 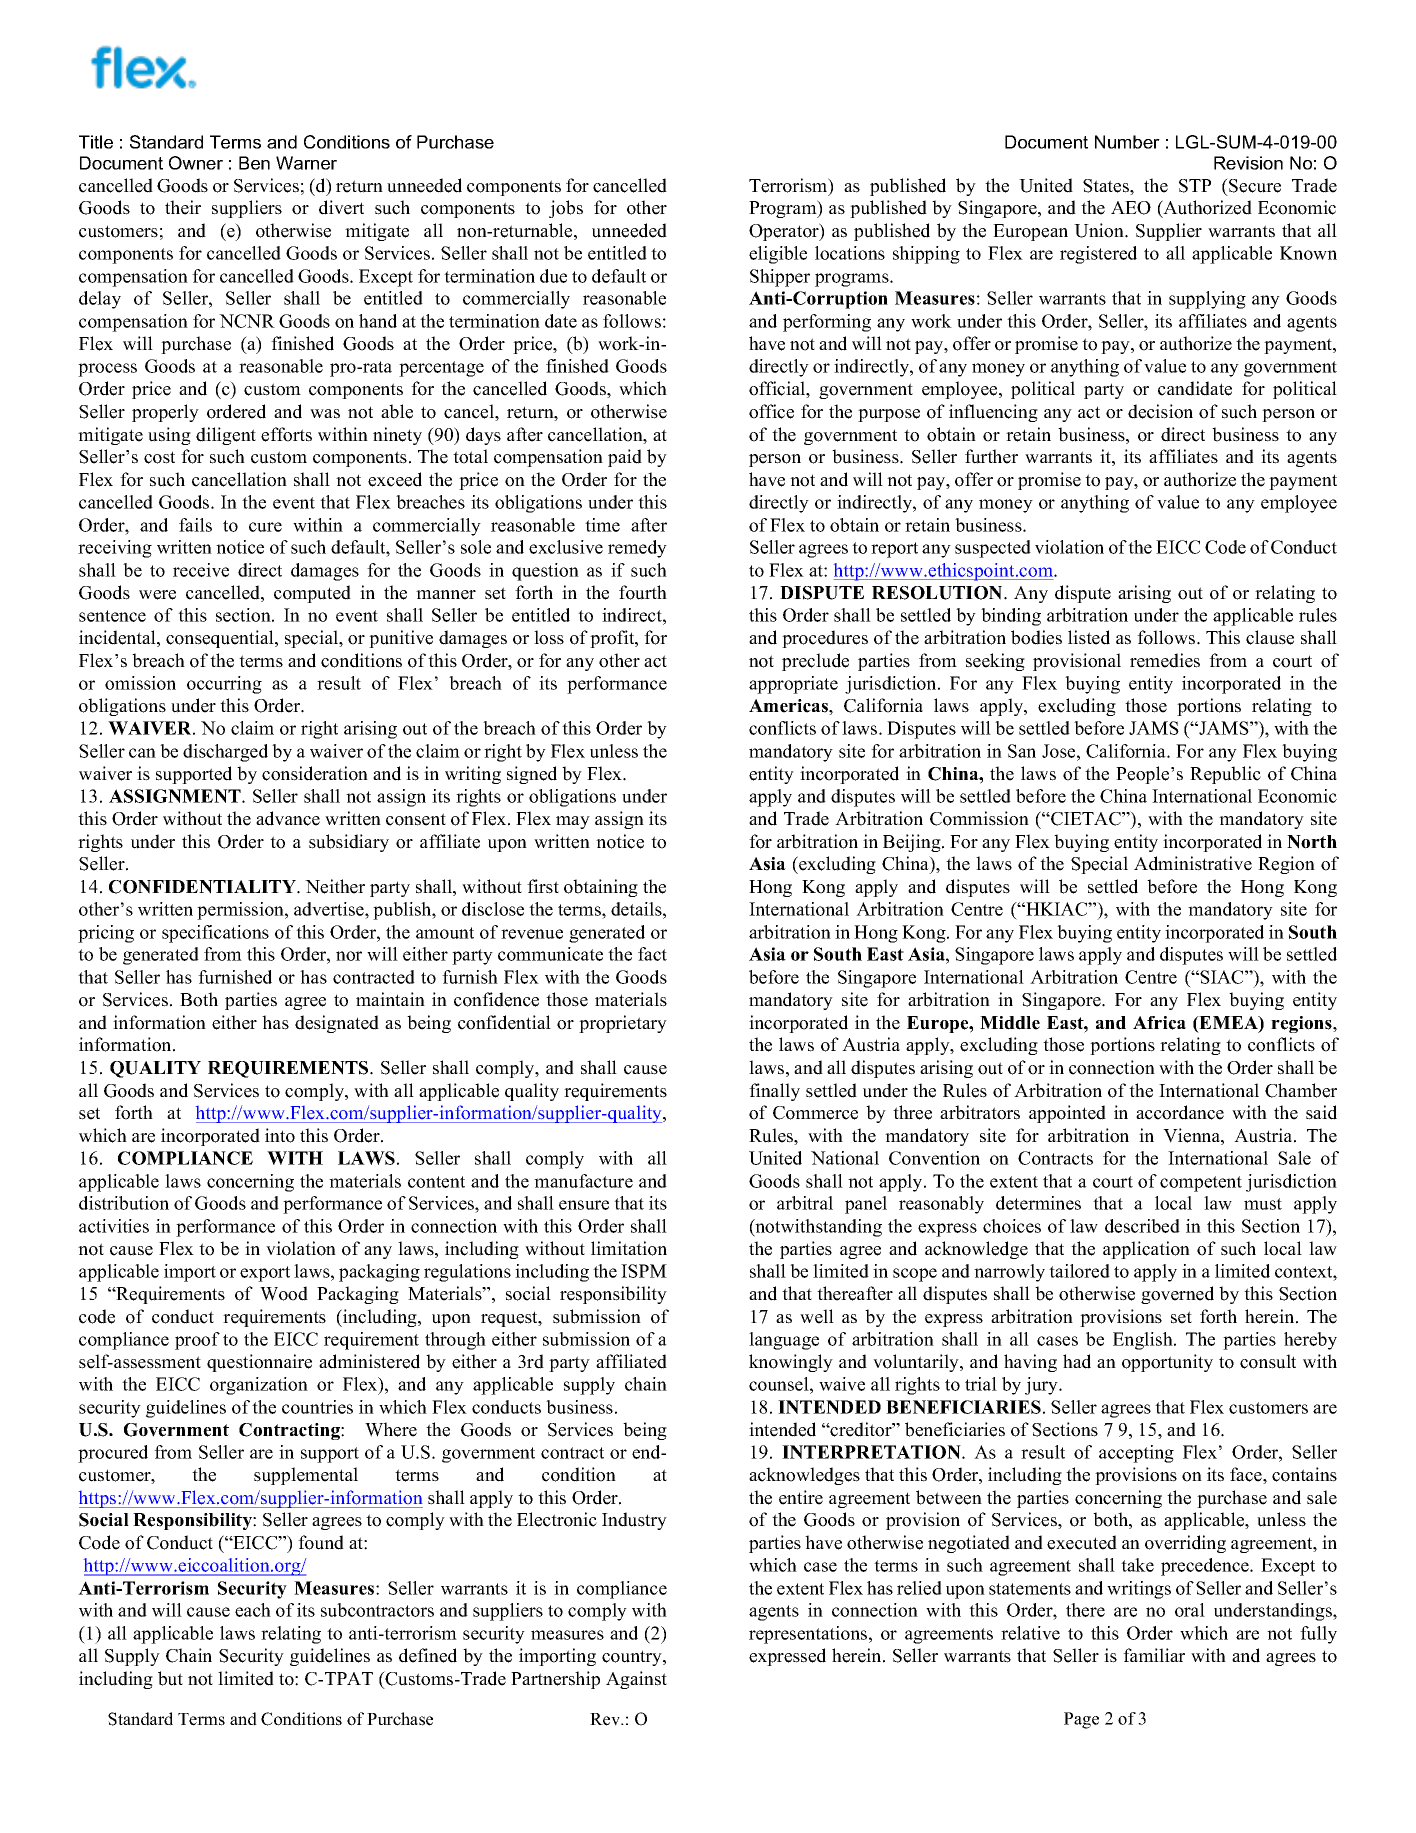 I want to click on STP, so click(x=1195, y=186).
